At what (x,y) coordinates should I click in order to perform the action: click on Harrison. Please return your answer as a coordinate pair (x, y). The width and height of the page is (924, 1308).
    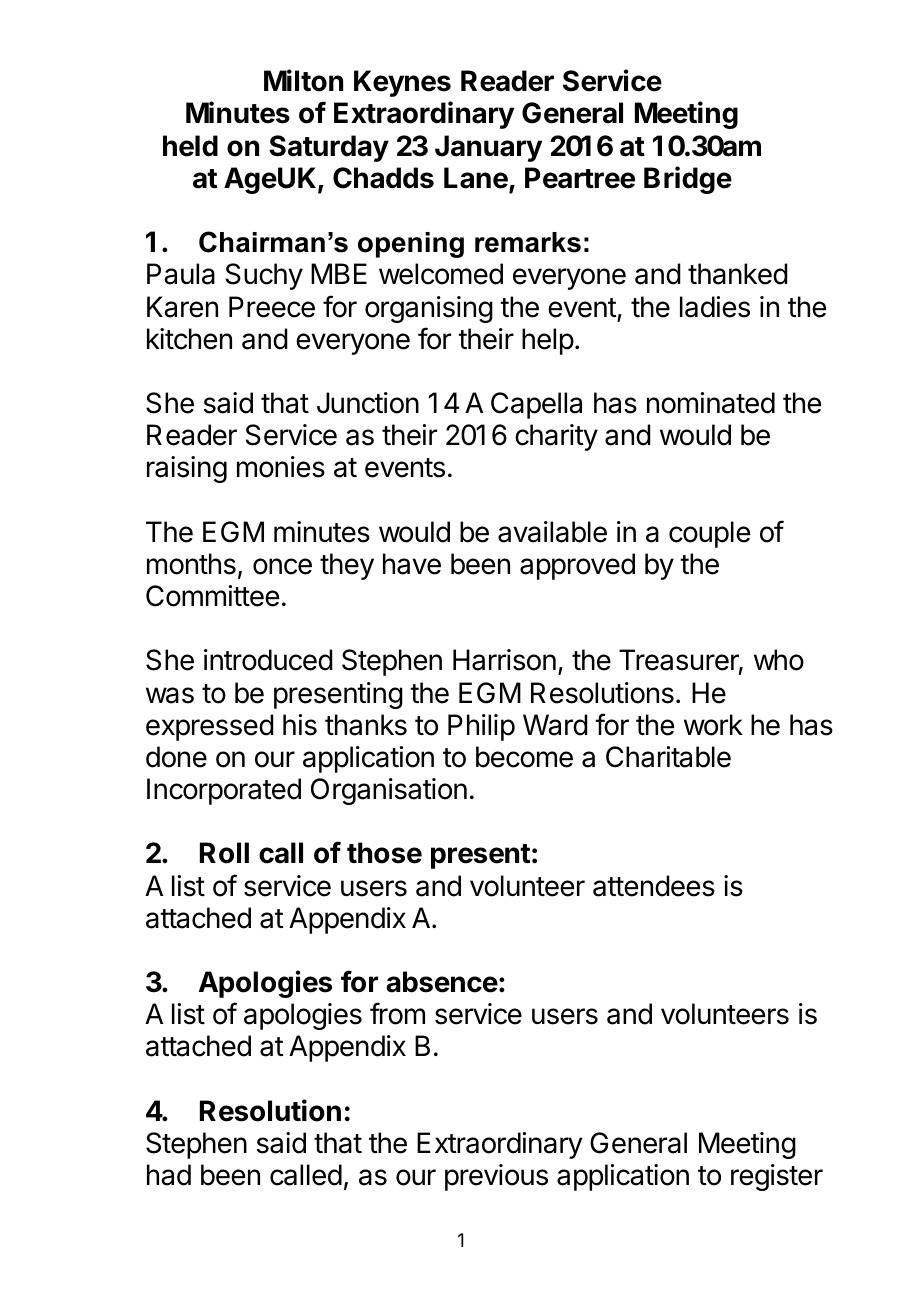
    Looking at the image, I should click on (504, 660).
